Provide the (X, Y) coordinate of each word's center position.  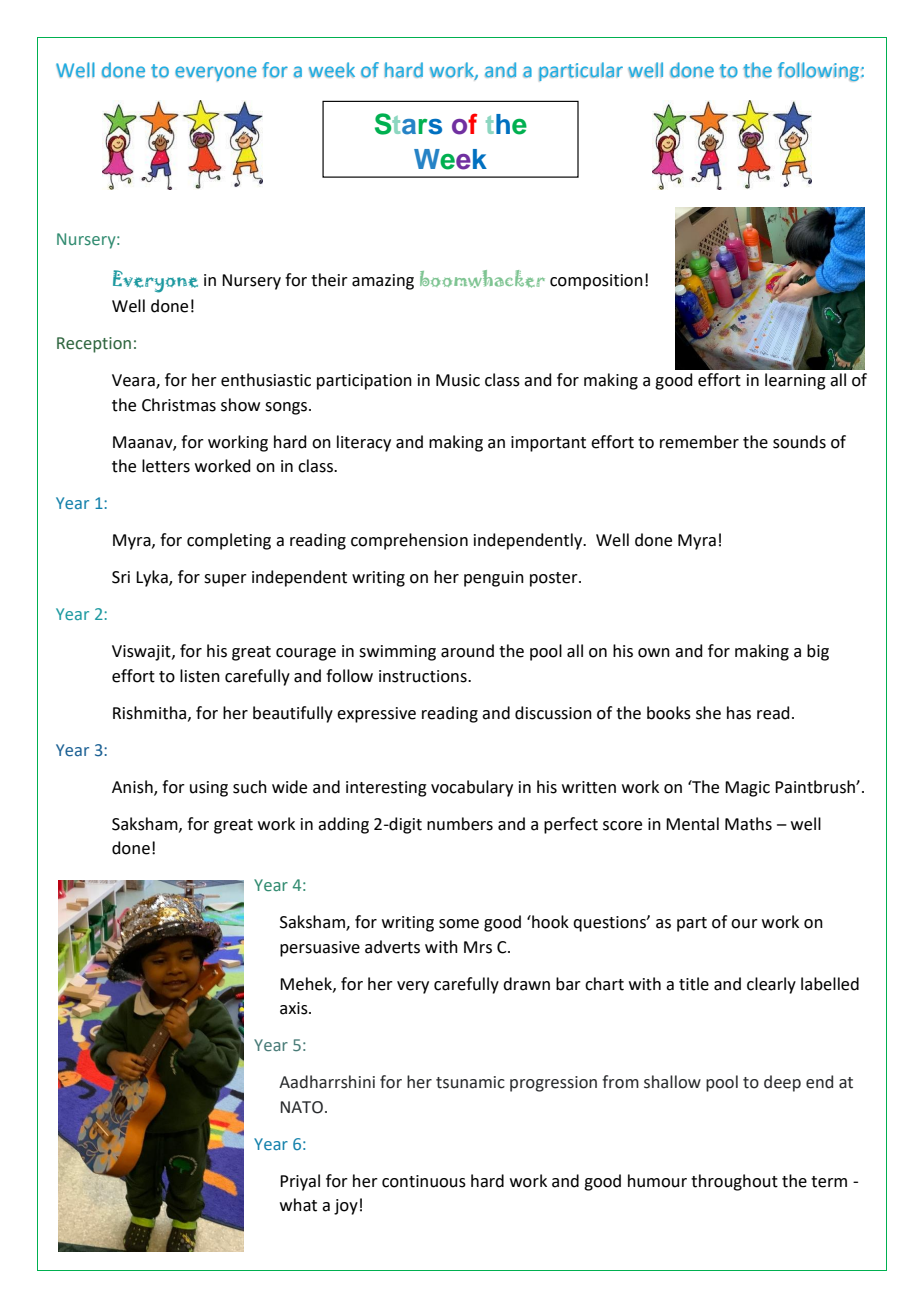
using (209, 789)
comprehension (409, 541)
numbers (460, 824)
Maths (748, 824)
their (329, 280)
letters (166, 466)
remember (699, 442)
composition (596, 282)
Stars (408, 124)
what (298, 1205)
